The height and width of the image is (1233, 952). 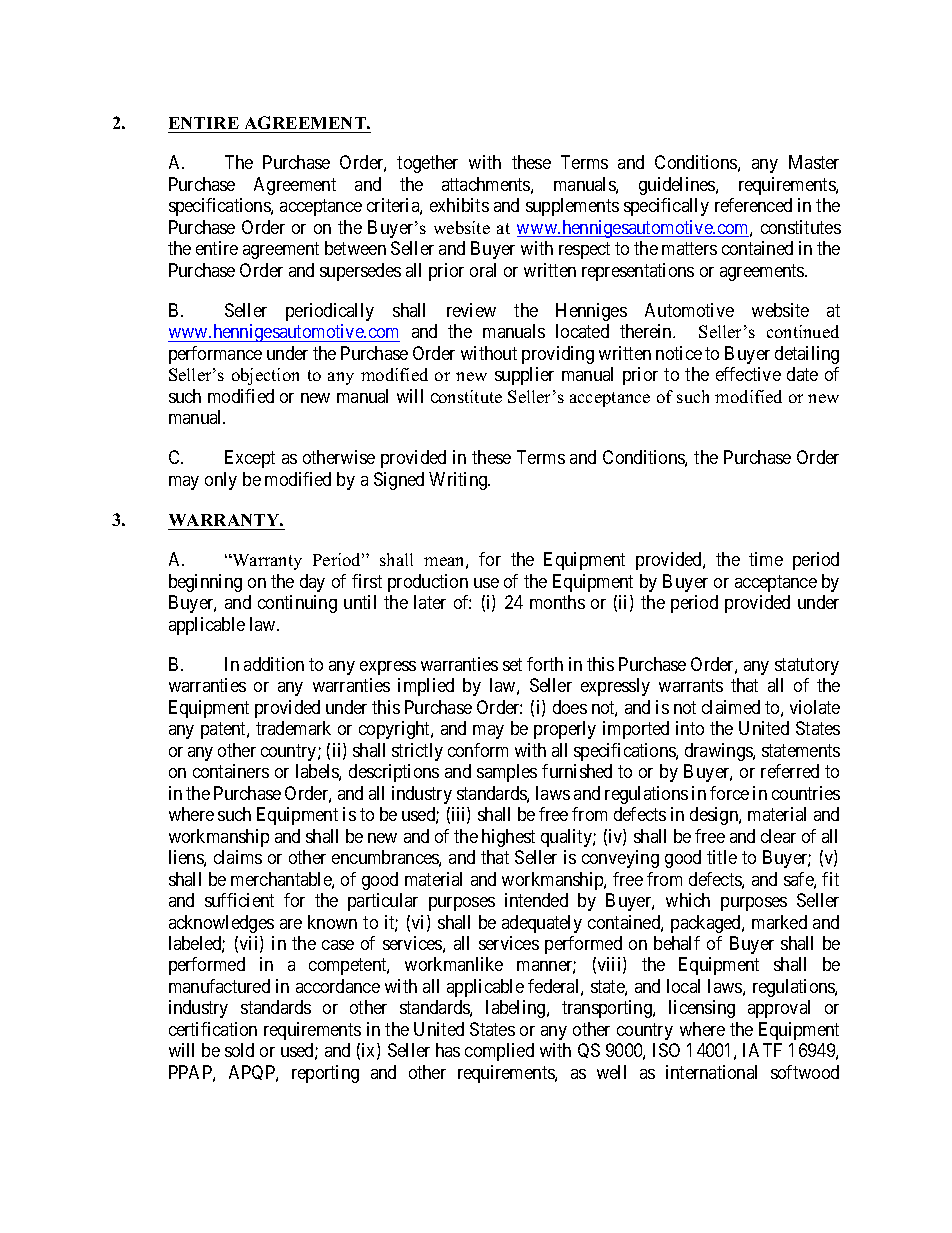 I want to click on highest, so click(x=508, y=838).
